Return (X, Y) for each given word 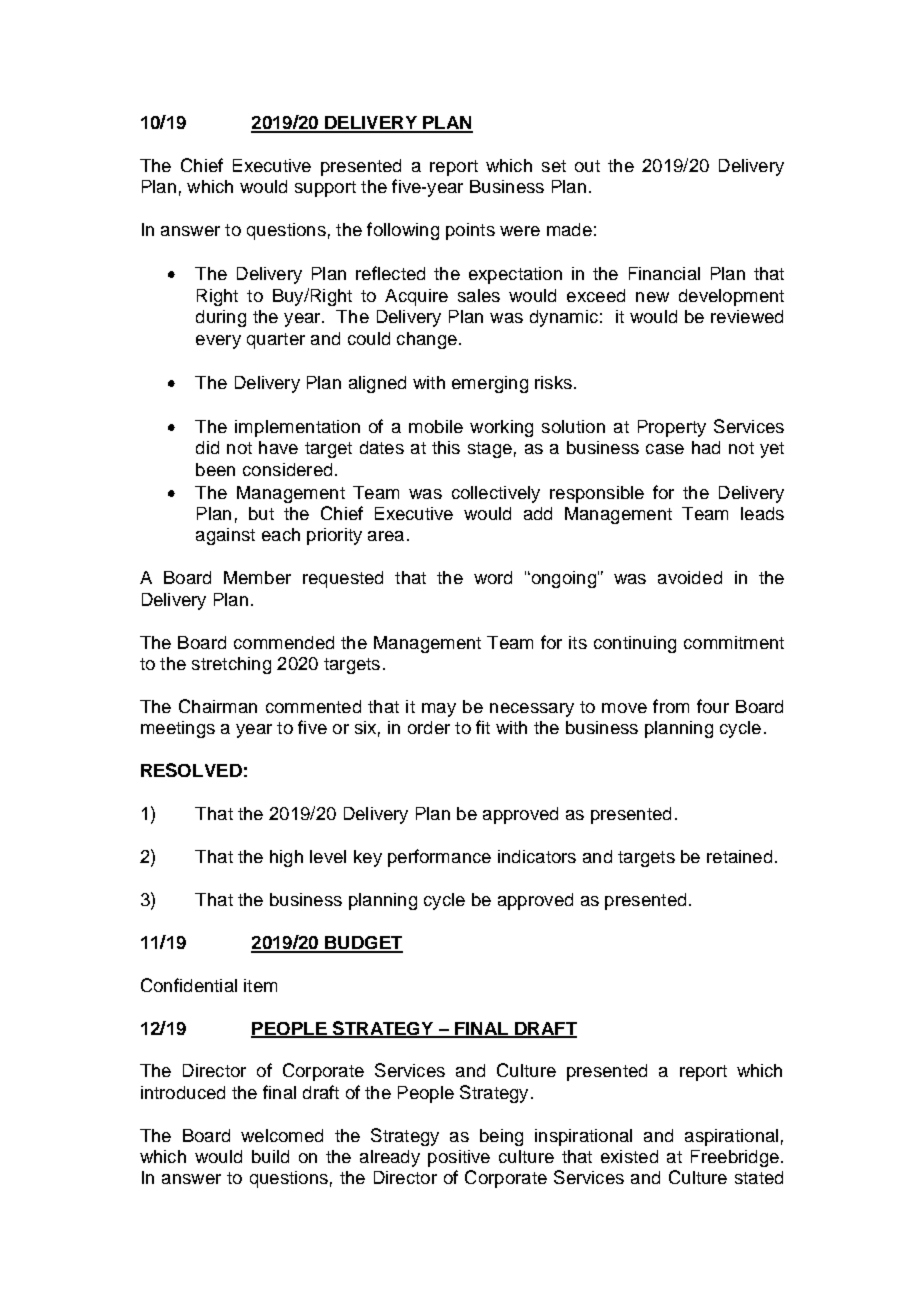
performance (439, 858)
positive (459, 1158)
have (278, 447)
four (713, 706)
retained (739, 856)
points (470, 231)
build (270, 1156)
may (439, 710)
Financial (664, 273)
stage (490, 450)
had (706, 447)
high (286, 858)
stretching (231, 665)
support (325, 189)
